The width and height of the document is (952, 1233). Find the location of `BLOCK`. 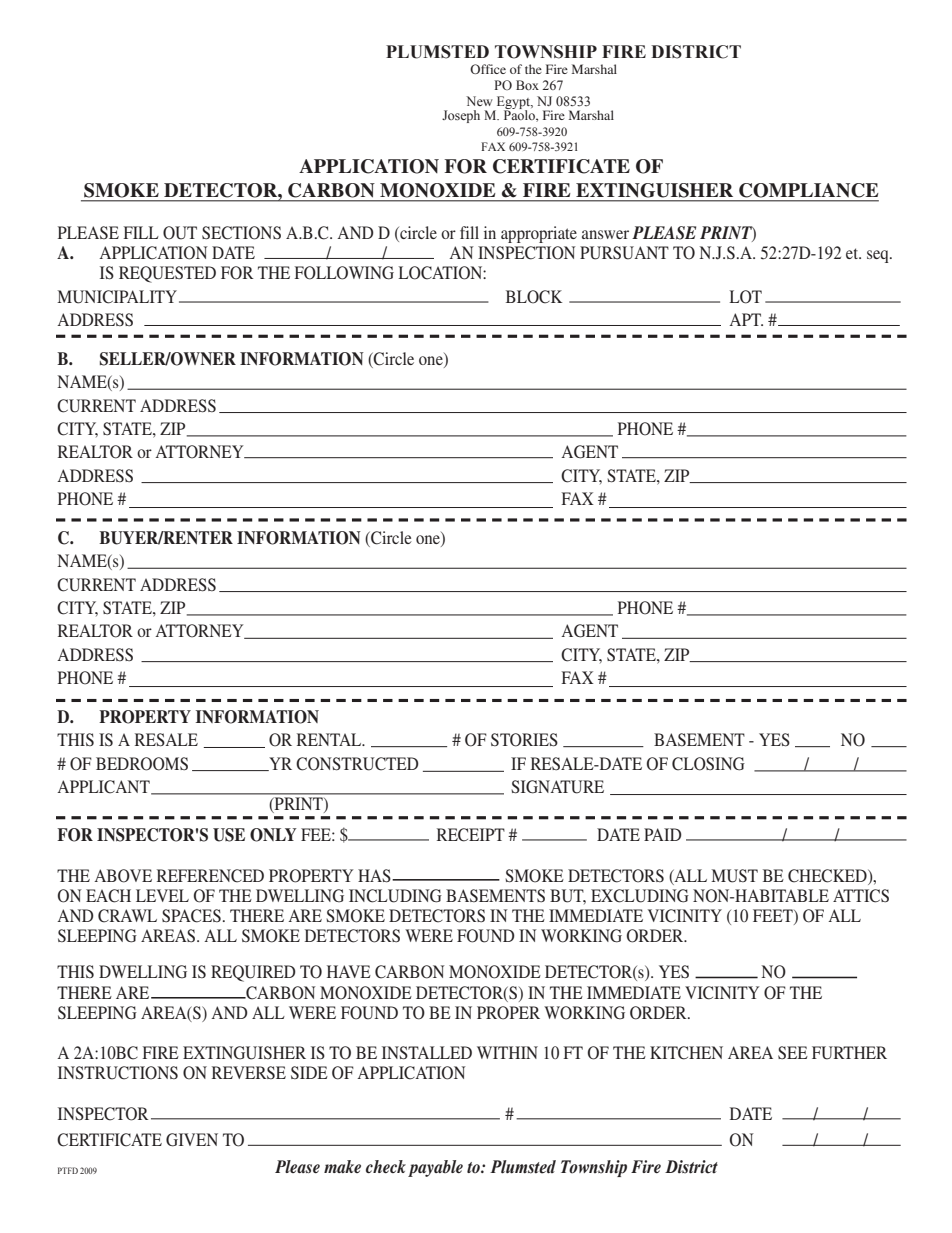

BLOCK is located at coordinates (534, 297).
